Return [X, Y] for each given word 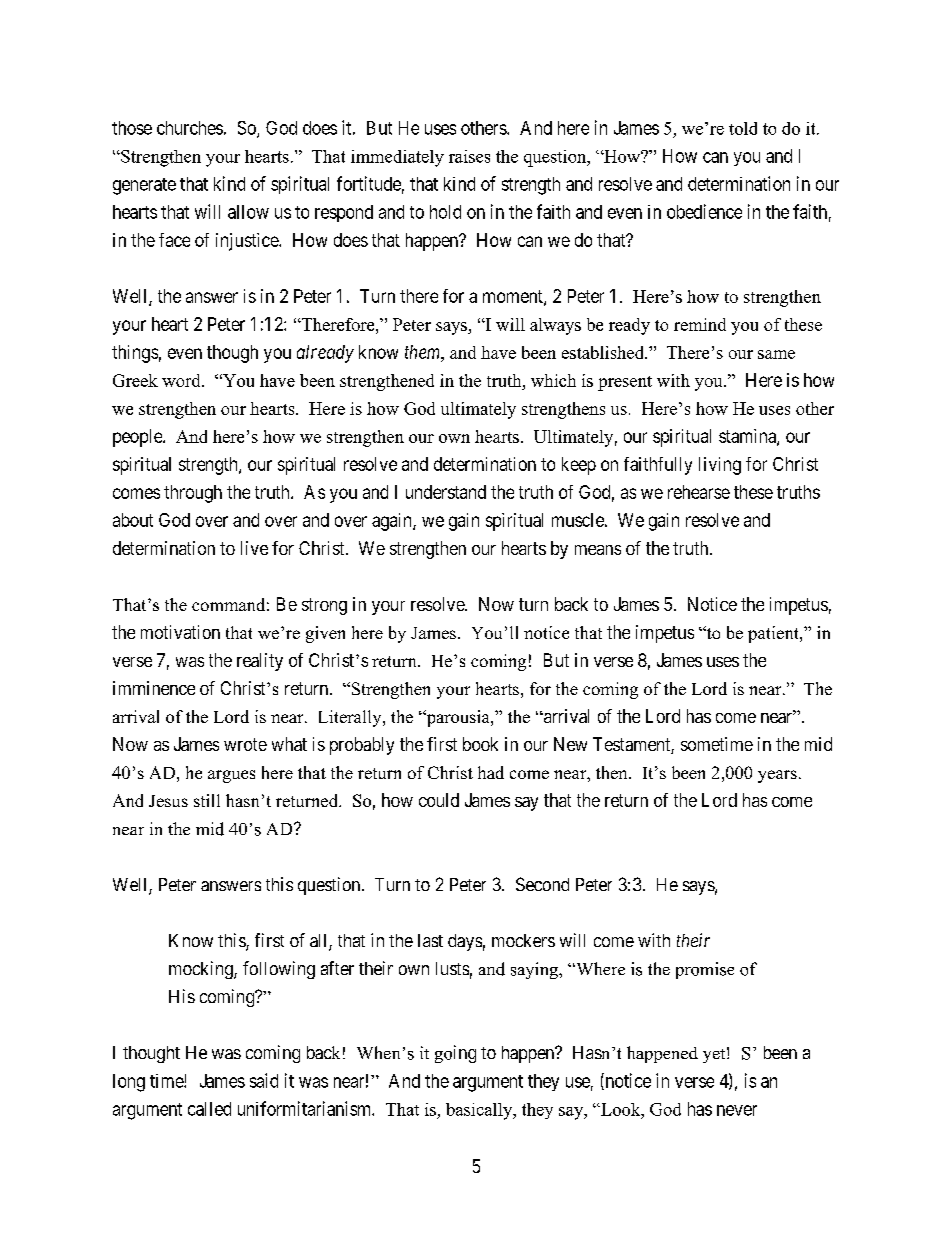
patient [774, 634]
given [325, 634]
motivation [180, 632]
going [455, 1054]
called [209, 1109]
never [737, 1110]
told [743, 128]
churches [190, 128]
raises [469, 156]
